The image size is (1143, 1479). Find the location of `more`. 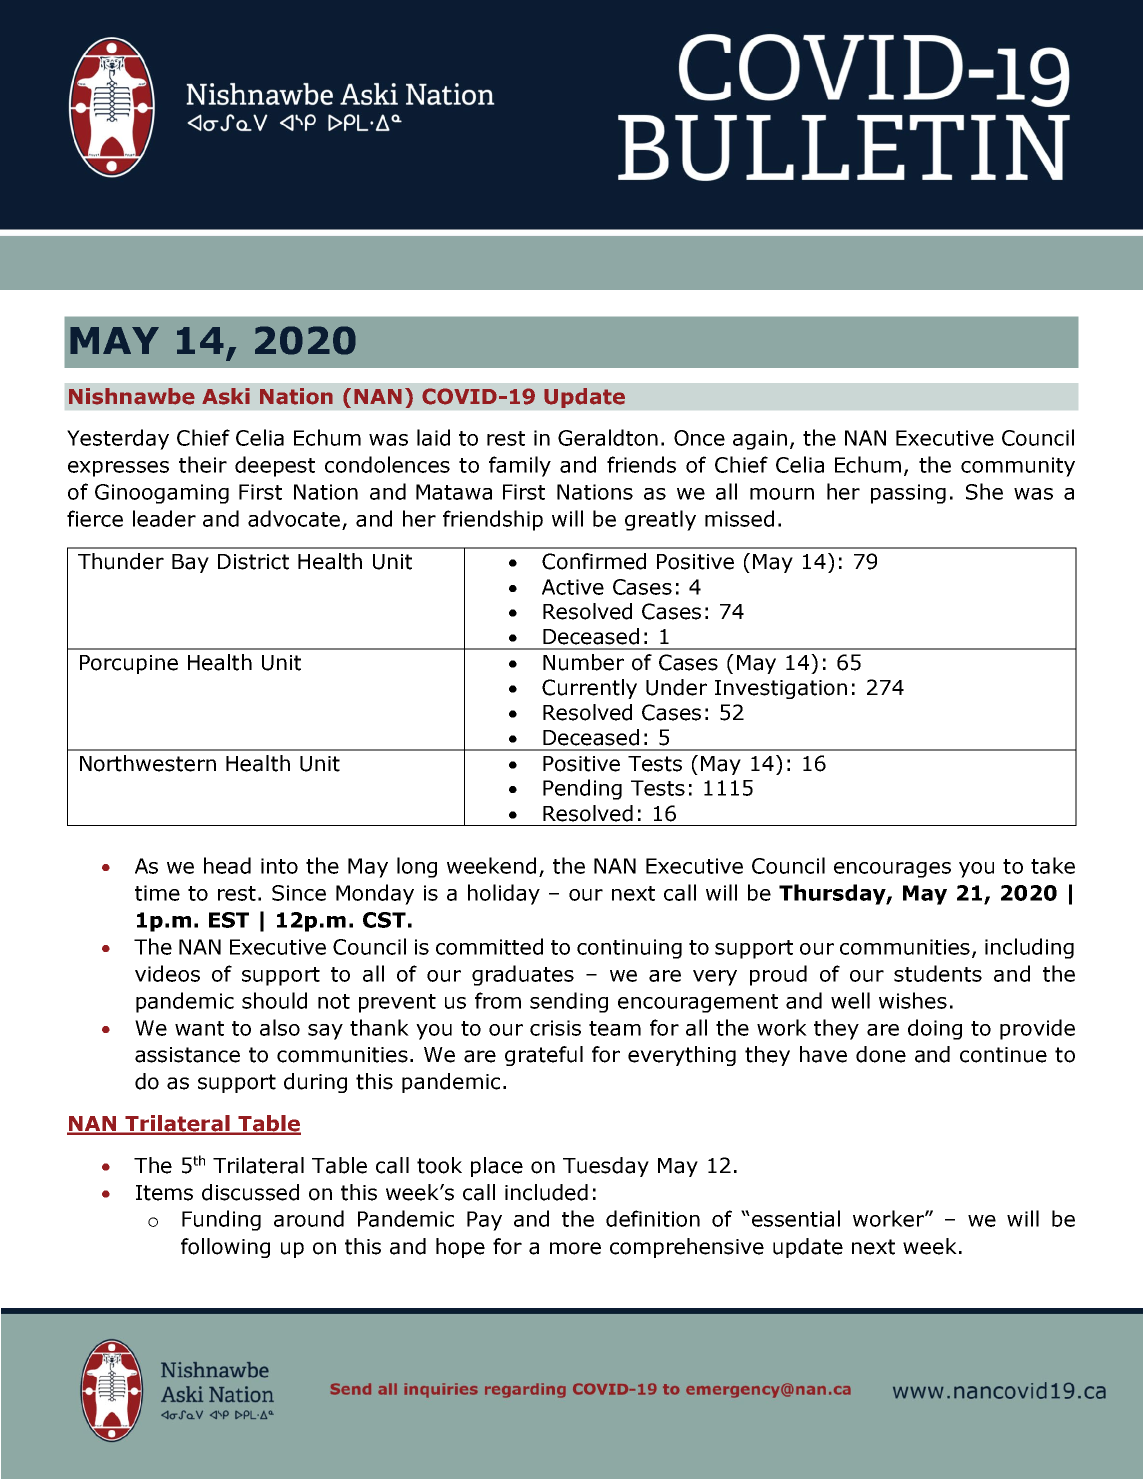

more is located at coordinates (575, 1248).
